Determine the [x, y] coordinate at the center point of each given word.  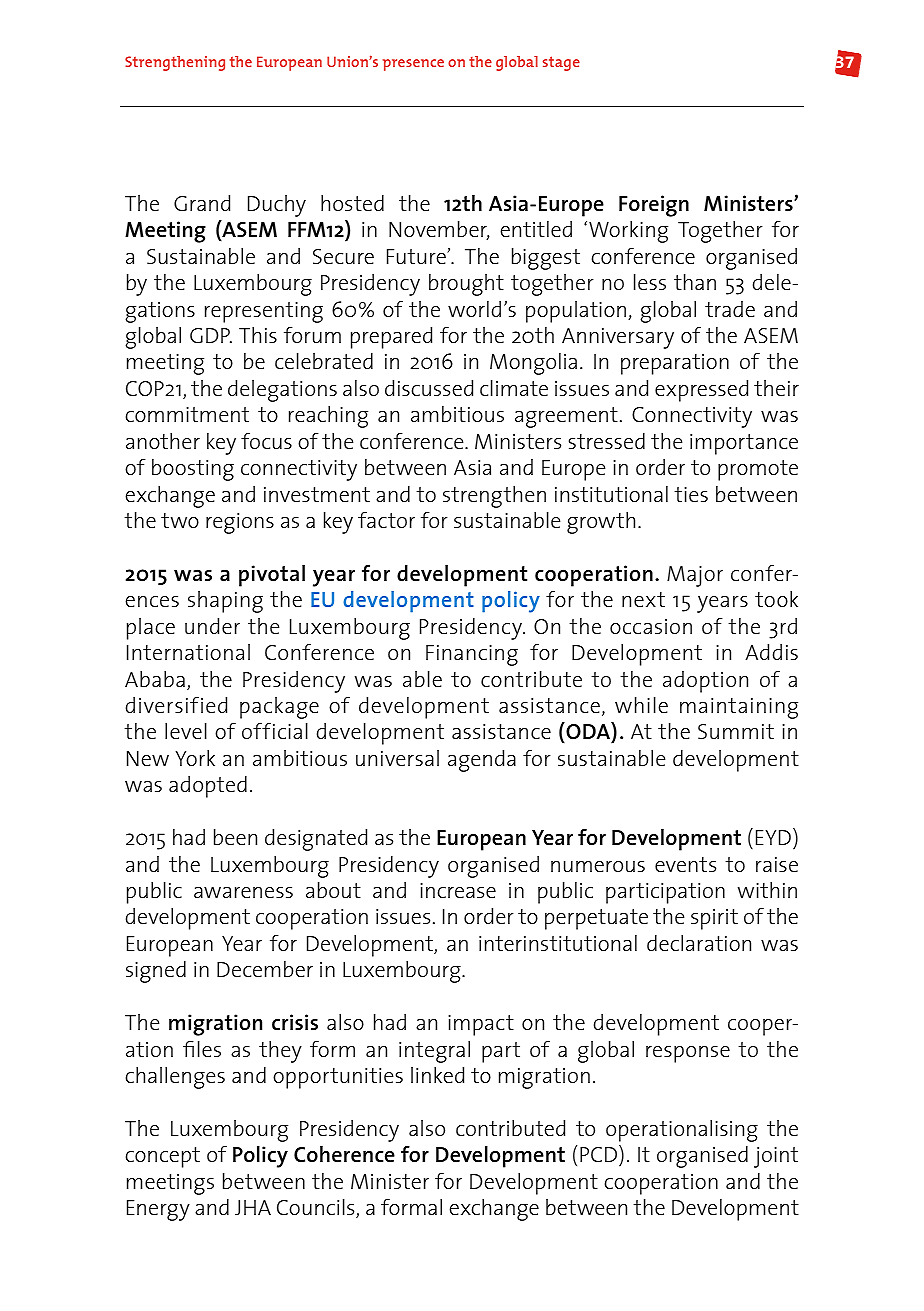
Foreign [654, 206]
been [235, 837]
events [685, 864]
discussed [429, 388]
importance [744, 444]
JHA [253, 1207]
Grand [202, 203]
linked [437, 1075]
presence [413, 65]
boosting [193, 470]
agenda [482, 761]
